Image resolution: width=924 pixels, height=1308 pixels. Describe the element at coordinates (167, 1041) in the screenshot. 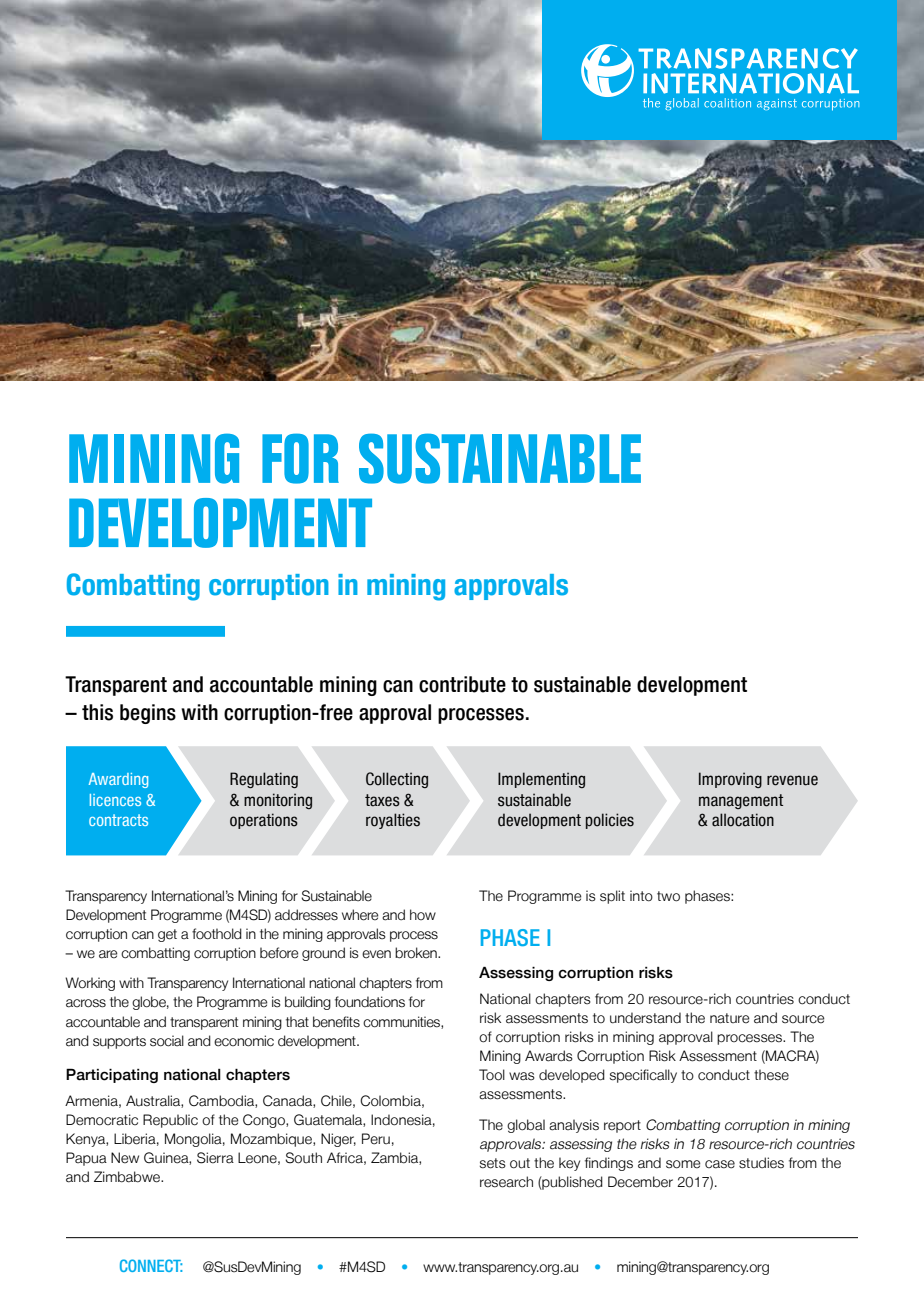

I see `social` at that location.
